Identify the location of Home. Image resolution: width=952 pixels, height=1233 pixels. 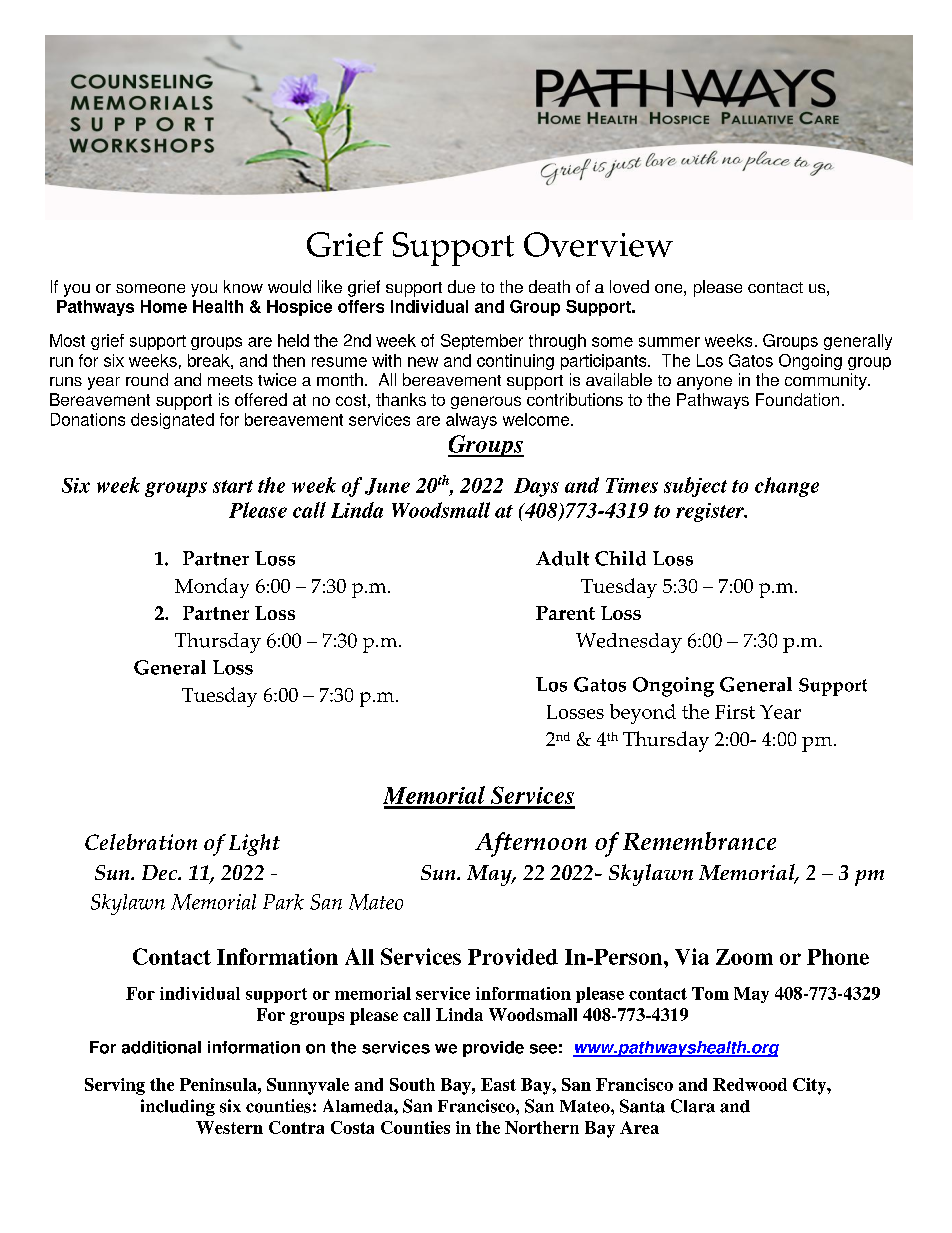
(164, 306).
